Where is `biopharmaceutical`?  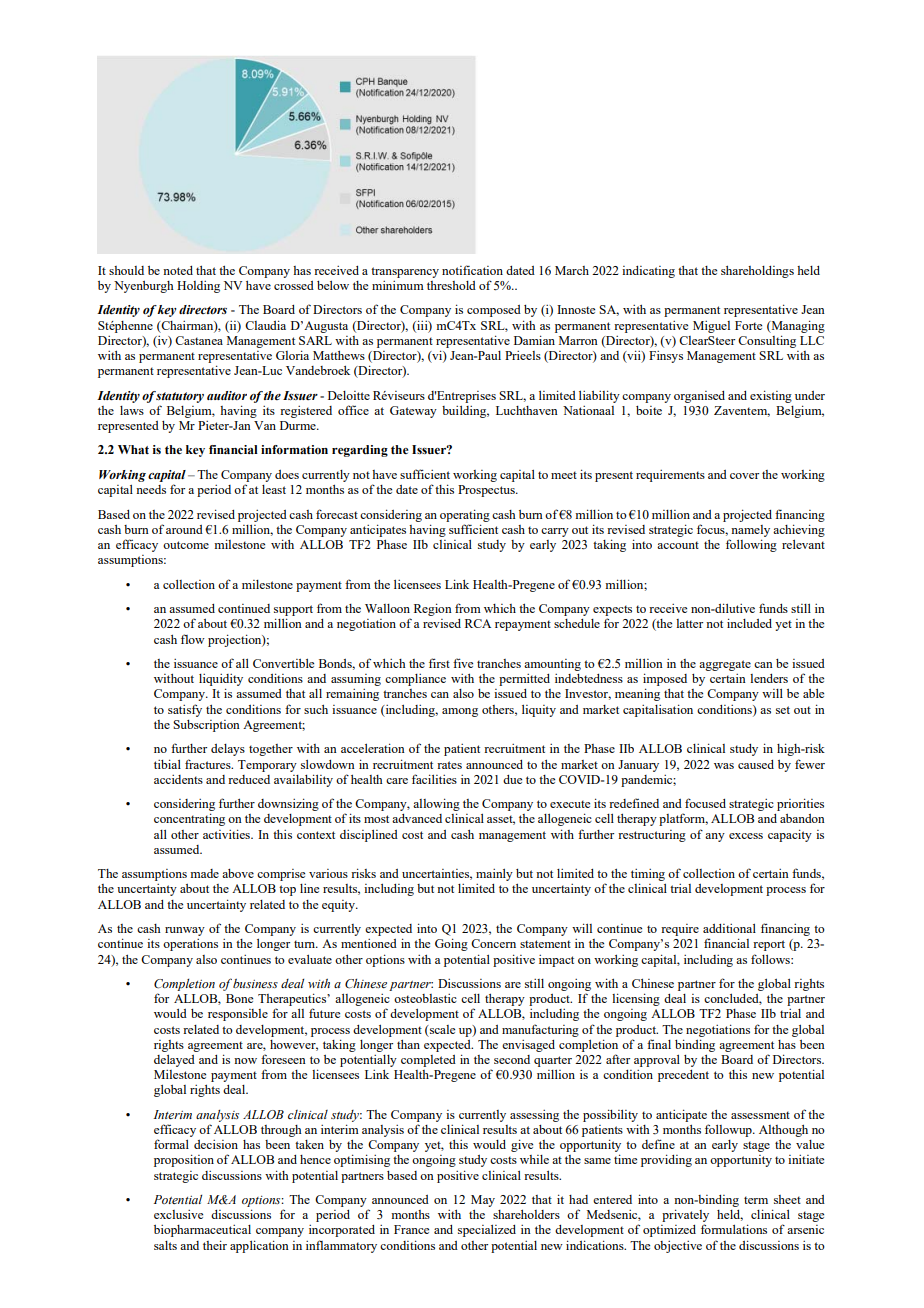
biopharmaceutical is located at coordinates (202, 1231).
